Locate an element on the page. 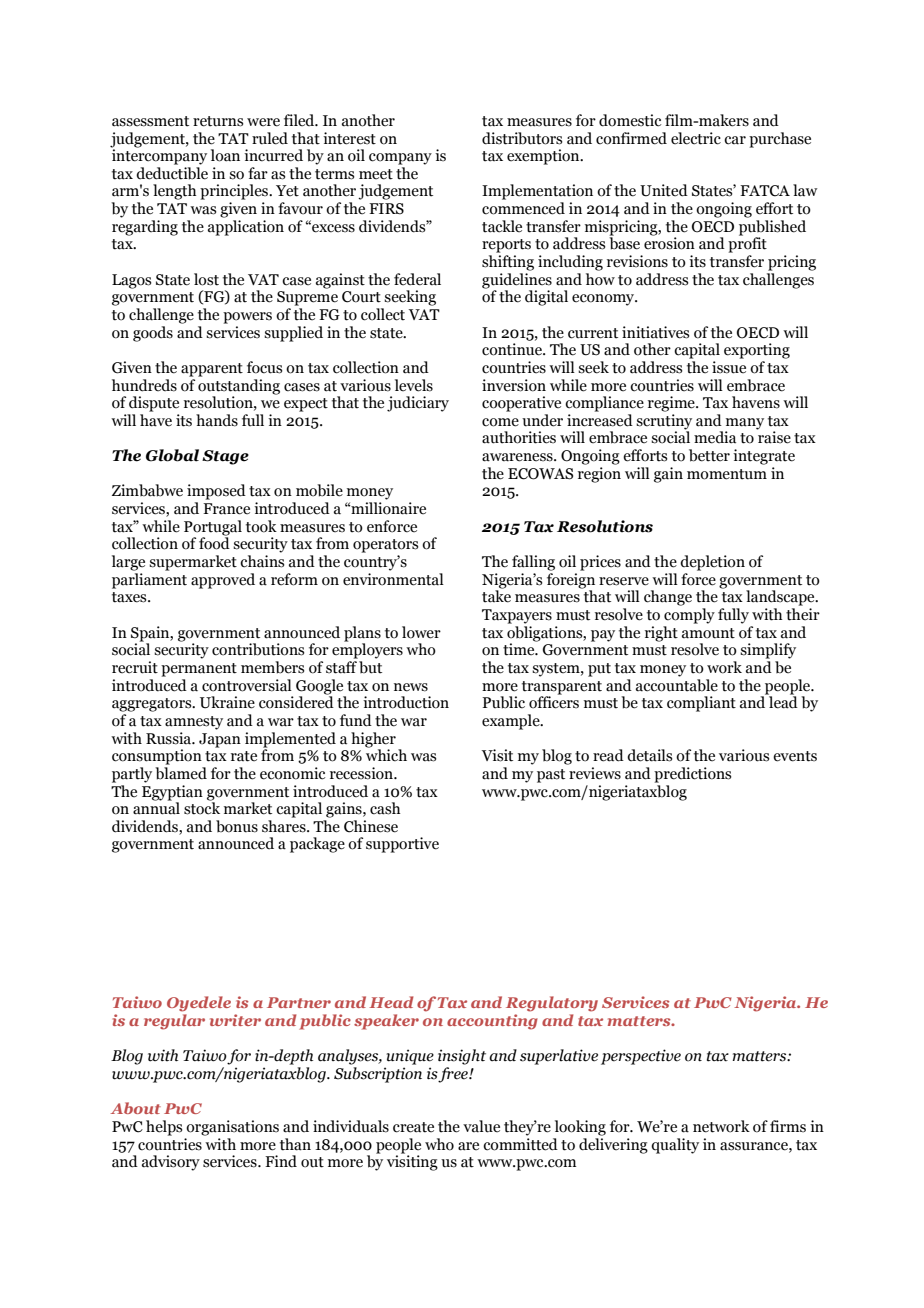 Image resolution: width=924 pixels, height=1308 pixels. falling is located at coordinates (533, 563).
